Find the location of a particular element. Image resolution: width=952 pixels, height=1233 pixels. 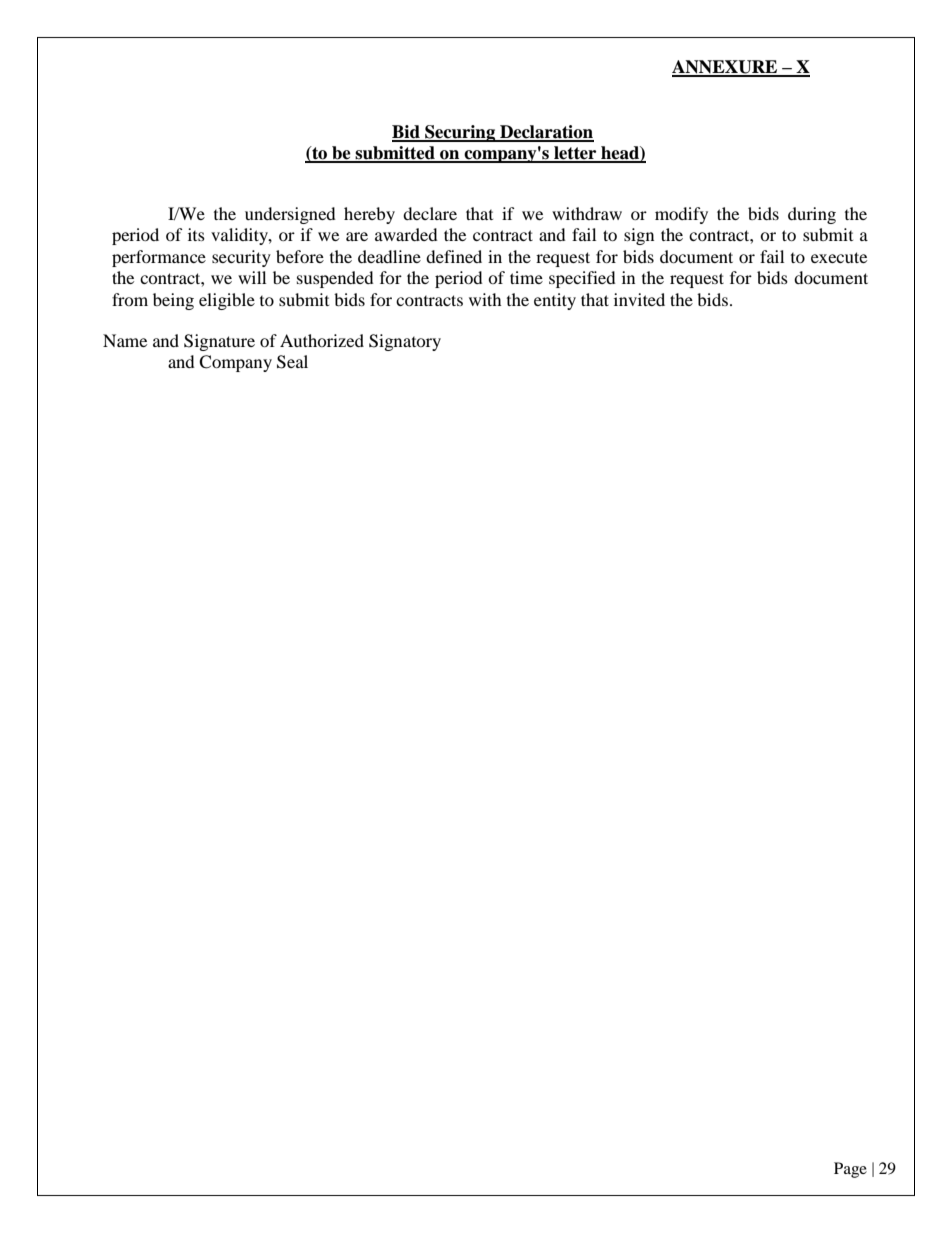

its is located at coordinates (196, 234).
